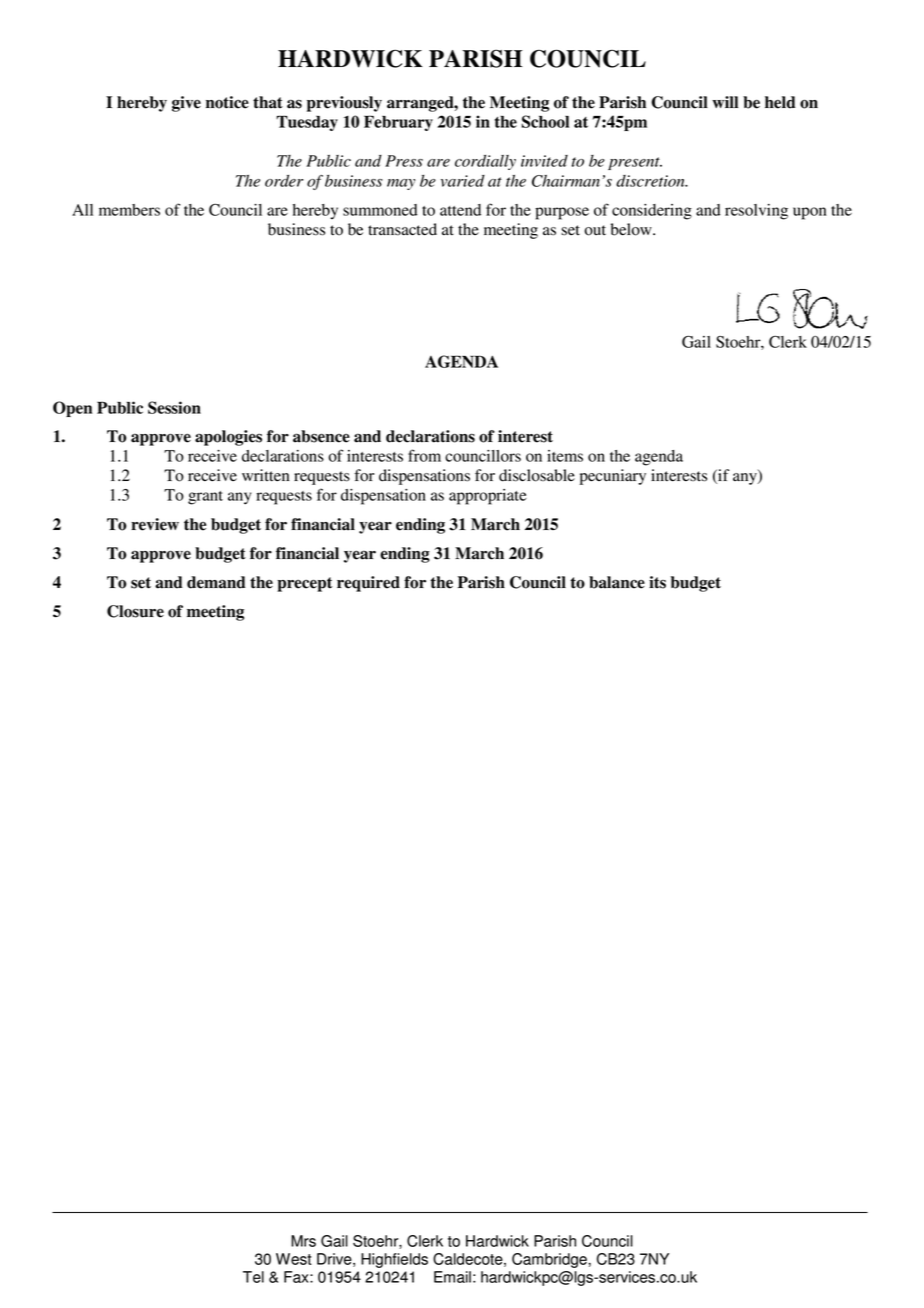  Describe the element at coordinates (398, 123) in the page. I see `February` at that location.
